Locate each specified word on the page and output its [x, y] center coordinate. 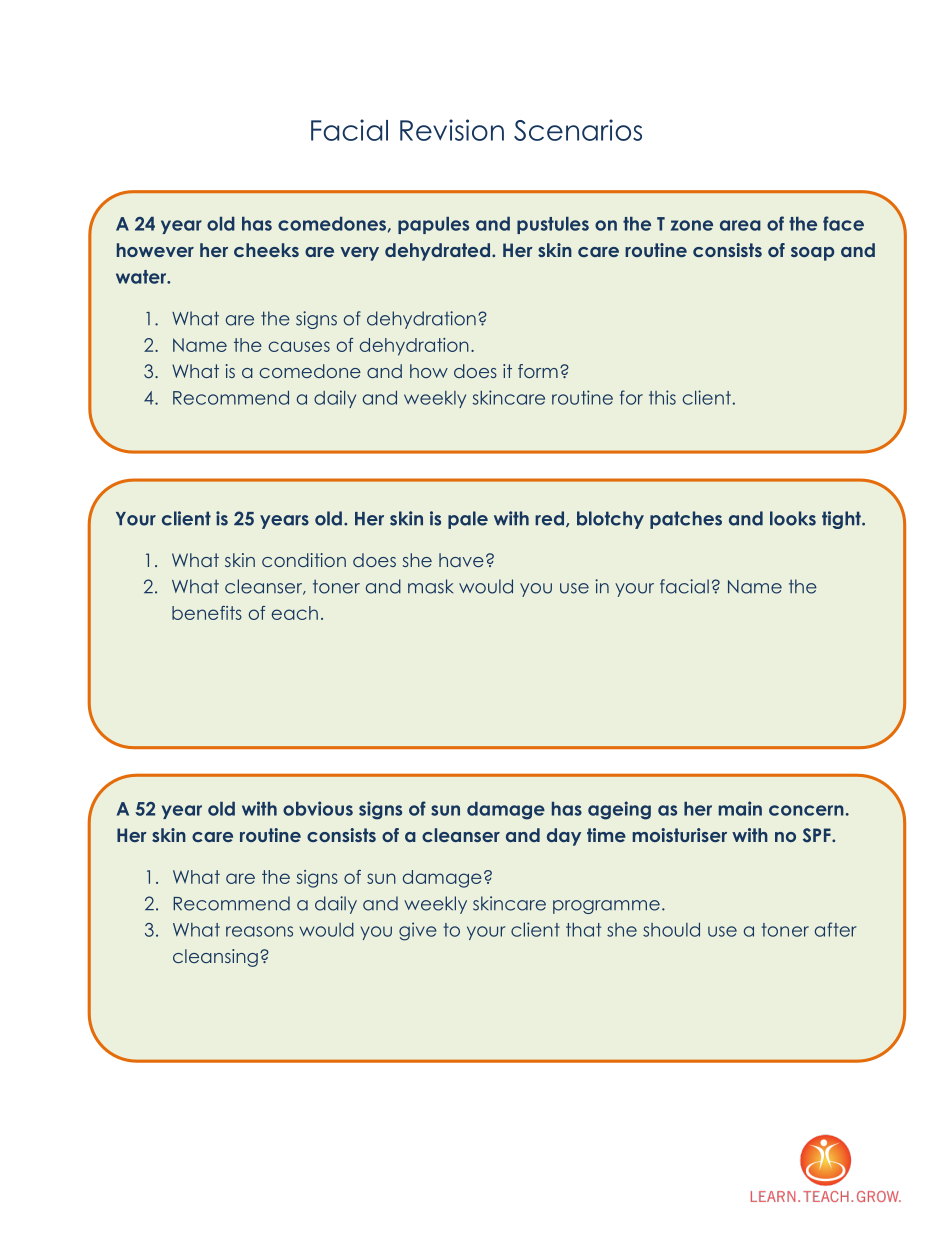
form [538, 371]
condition [304, 560]
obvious [318, 808]
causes [299, 346]
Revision [452, 130]
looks [793, 518]
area [740, 225]
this [662, 397]
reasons [259, 931]
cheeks [266, 250]
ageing [619, 810]
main [740, 808]
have [461, 560]
